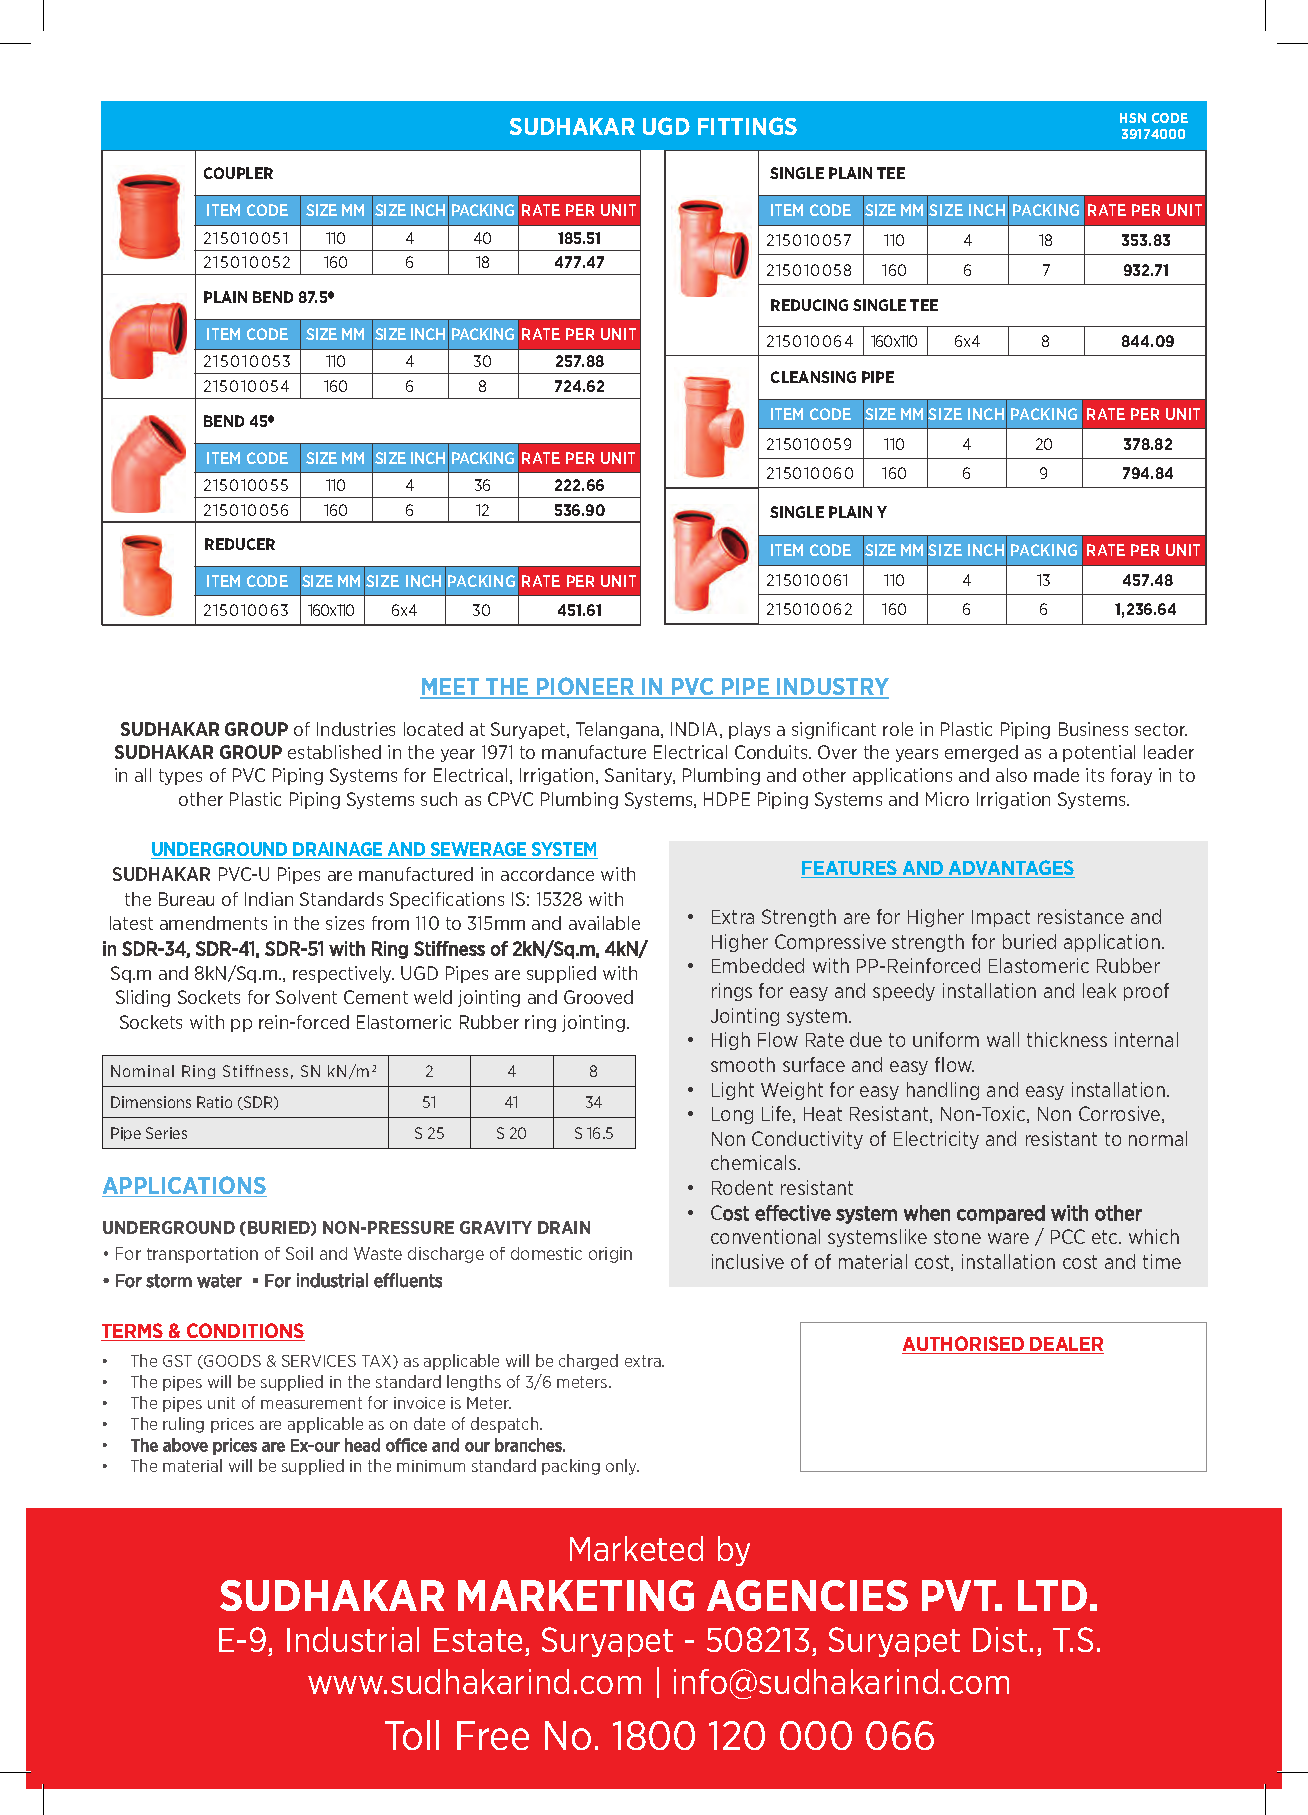  I want to click on FITTINGS, so click(747, 126).
